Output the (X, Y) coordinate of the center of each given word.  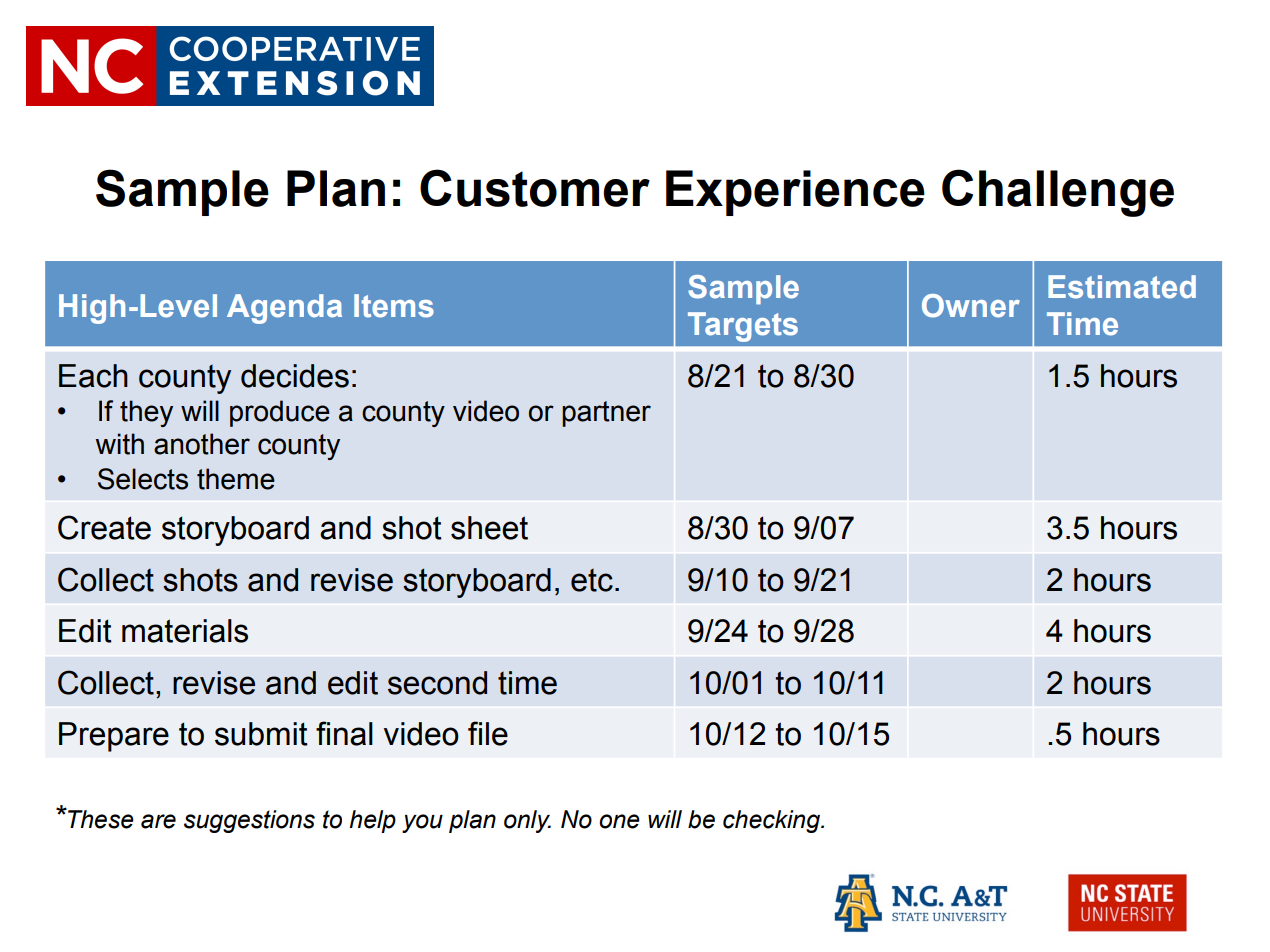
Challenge (1058, 193)
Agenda (284, 309)
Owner (971, 306)
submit (261, 734)
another (202, 444)
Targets (743, 327)
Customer (535, 188)
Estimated (1122, 287)
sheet (489, 528)
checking (772, 821)
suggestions (249, 821)
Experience (795, 193)
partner (606, 414)
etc (592, 580)
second (437, 683)
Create (104, 527)
